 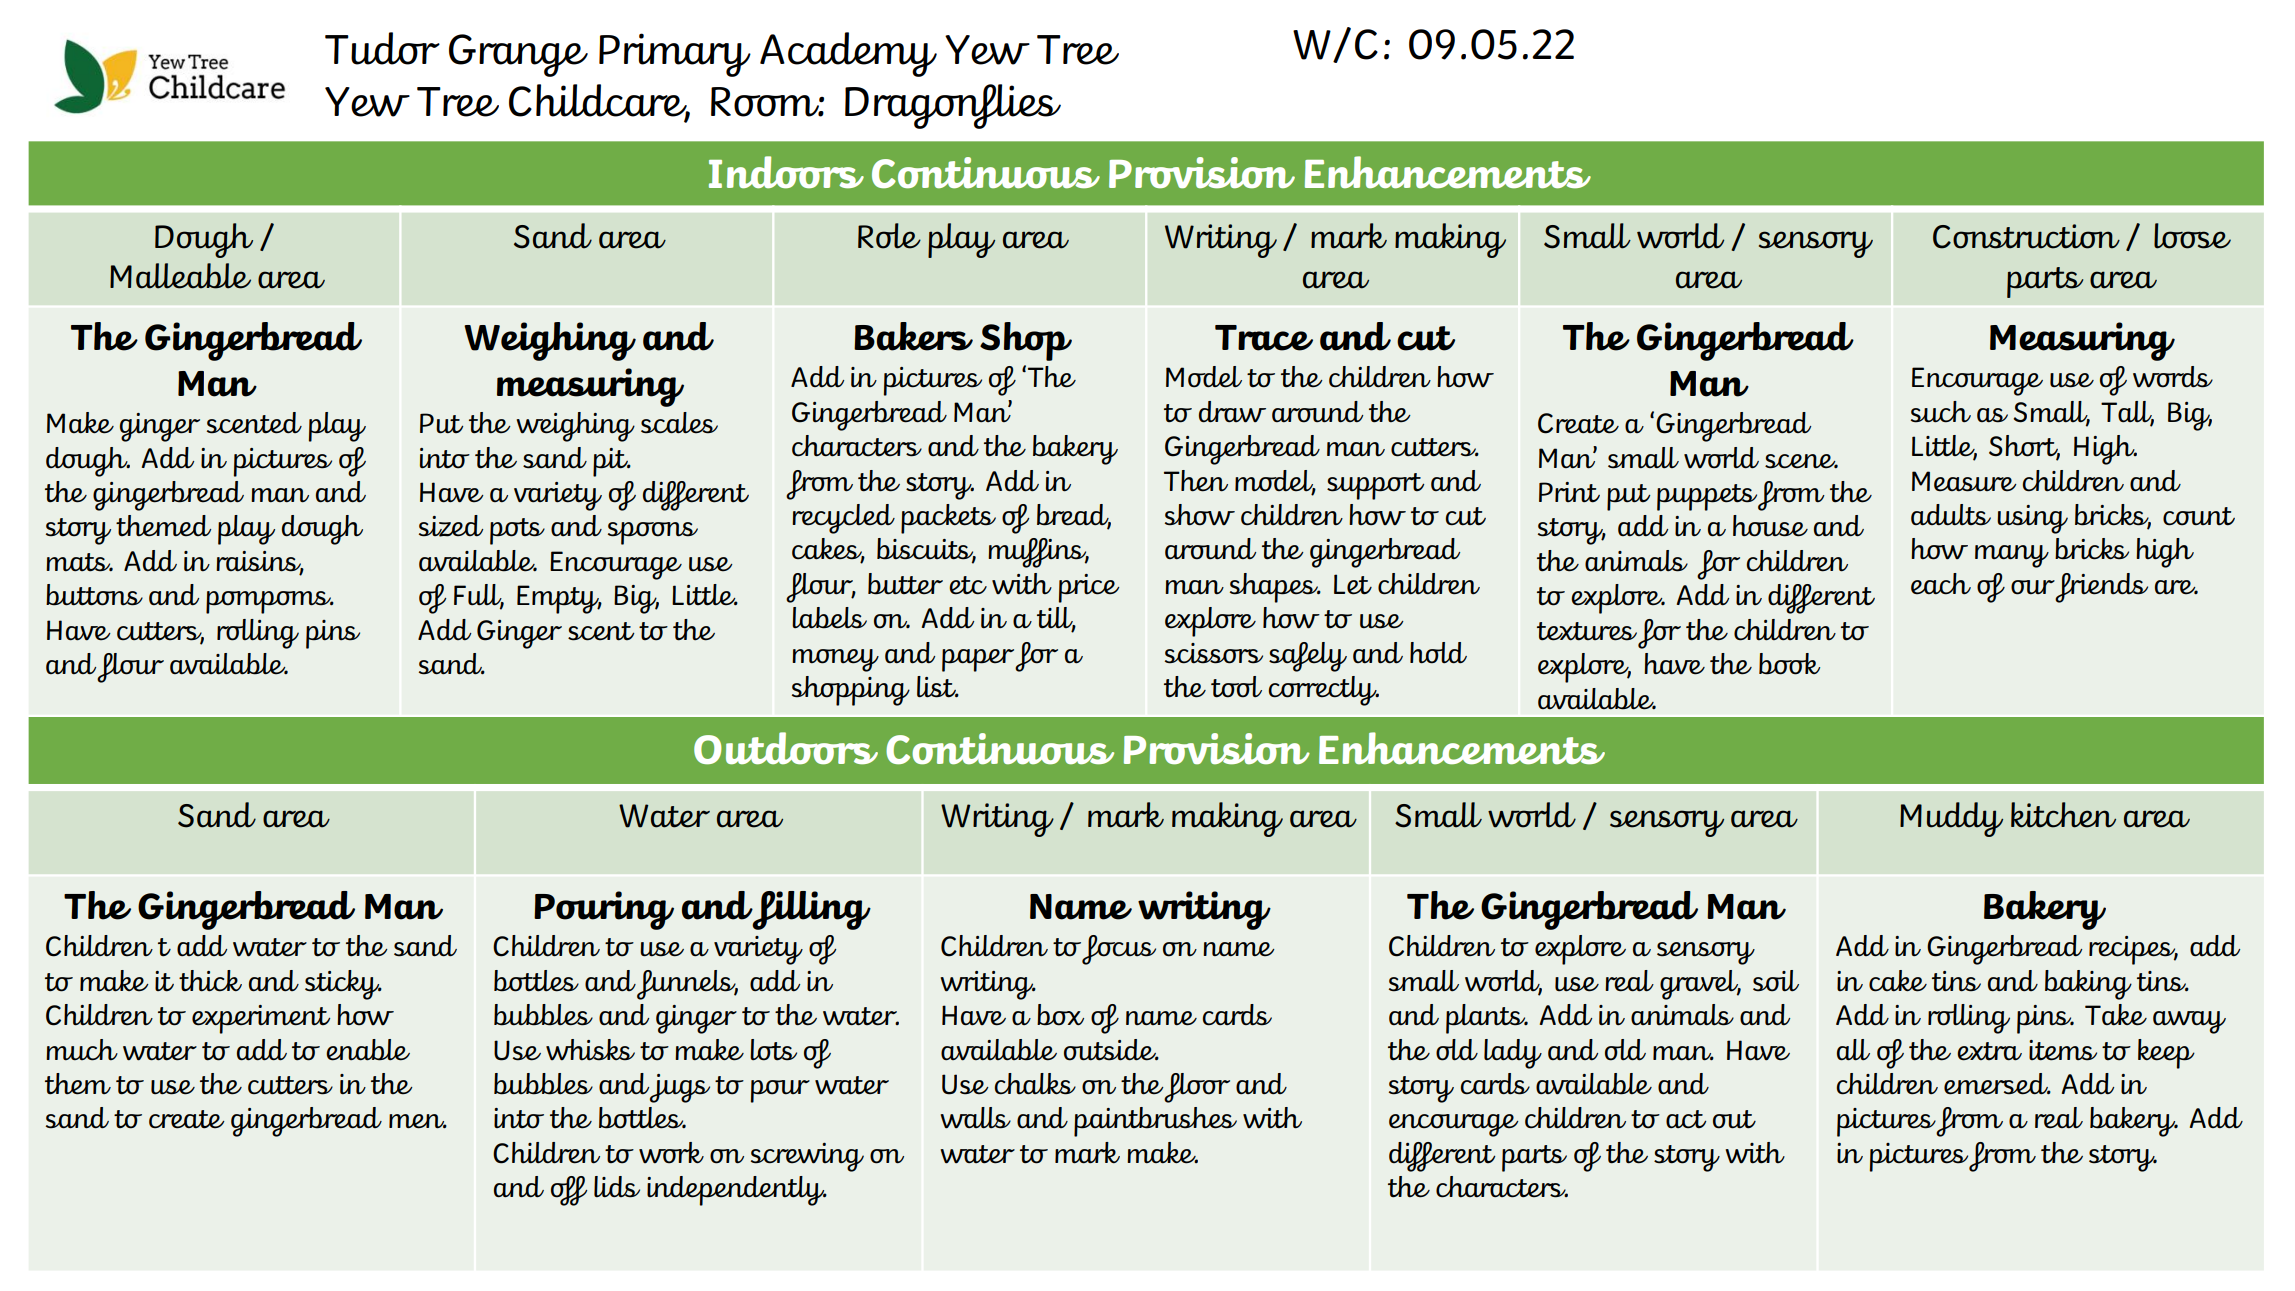 What do you see at coordinates (611, 462) in the screenshot?
I see `pit` at bounding box center [611, 462].
